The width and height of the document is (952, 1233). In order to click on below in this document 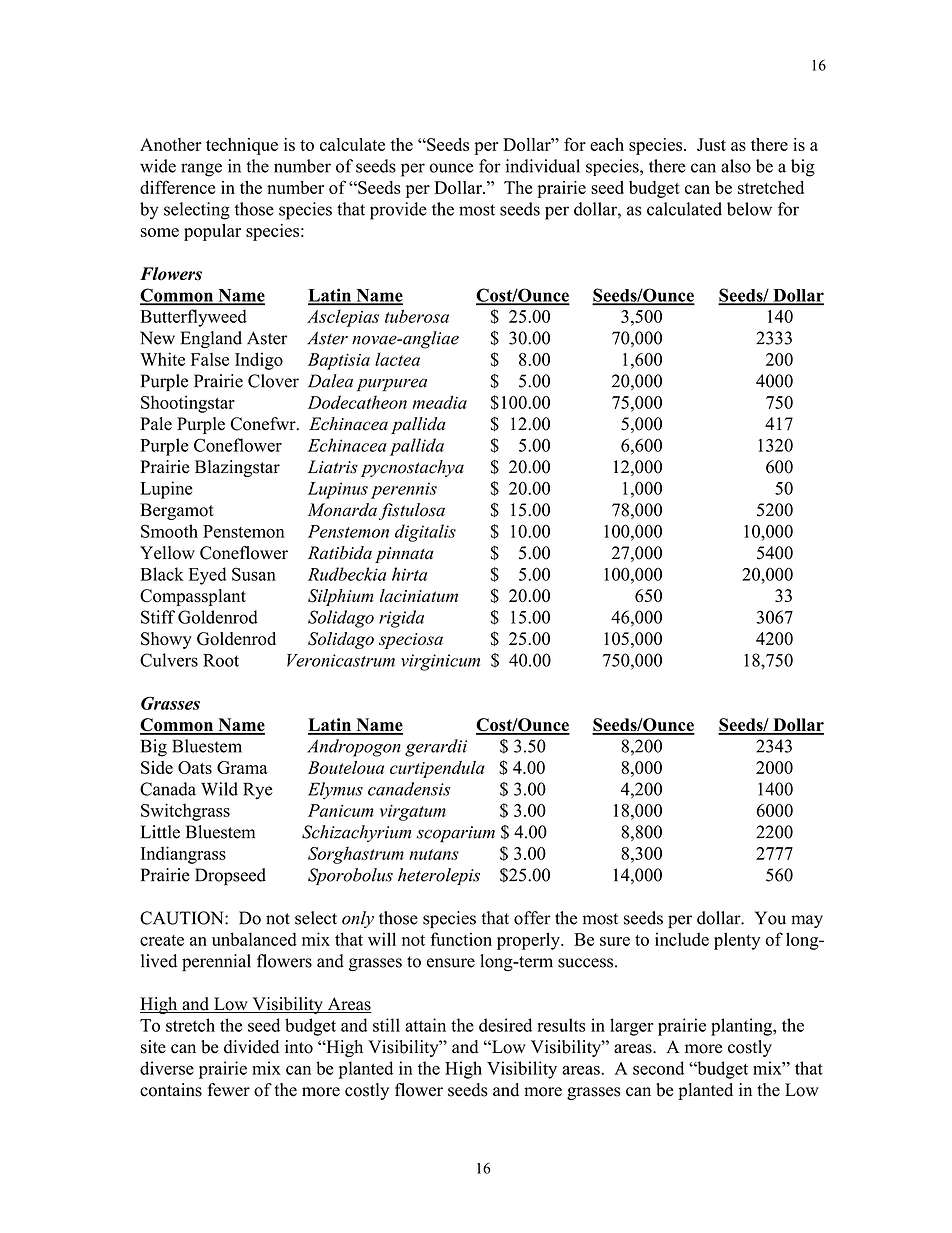, I will do `click(749, 209)`.
